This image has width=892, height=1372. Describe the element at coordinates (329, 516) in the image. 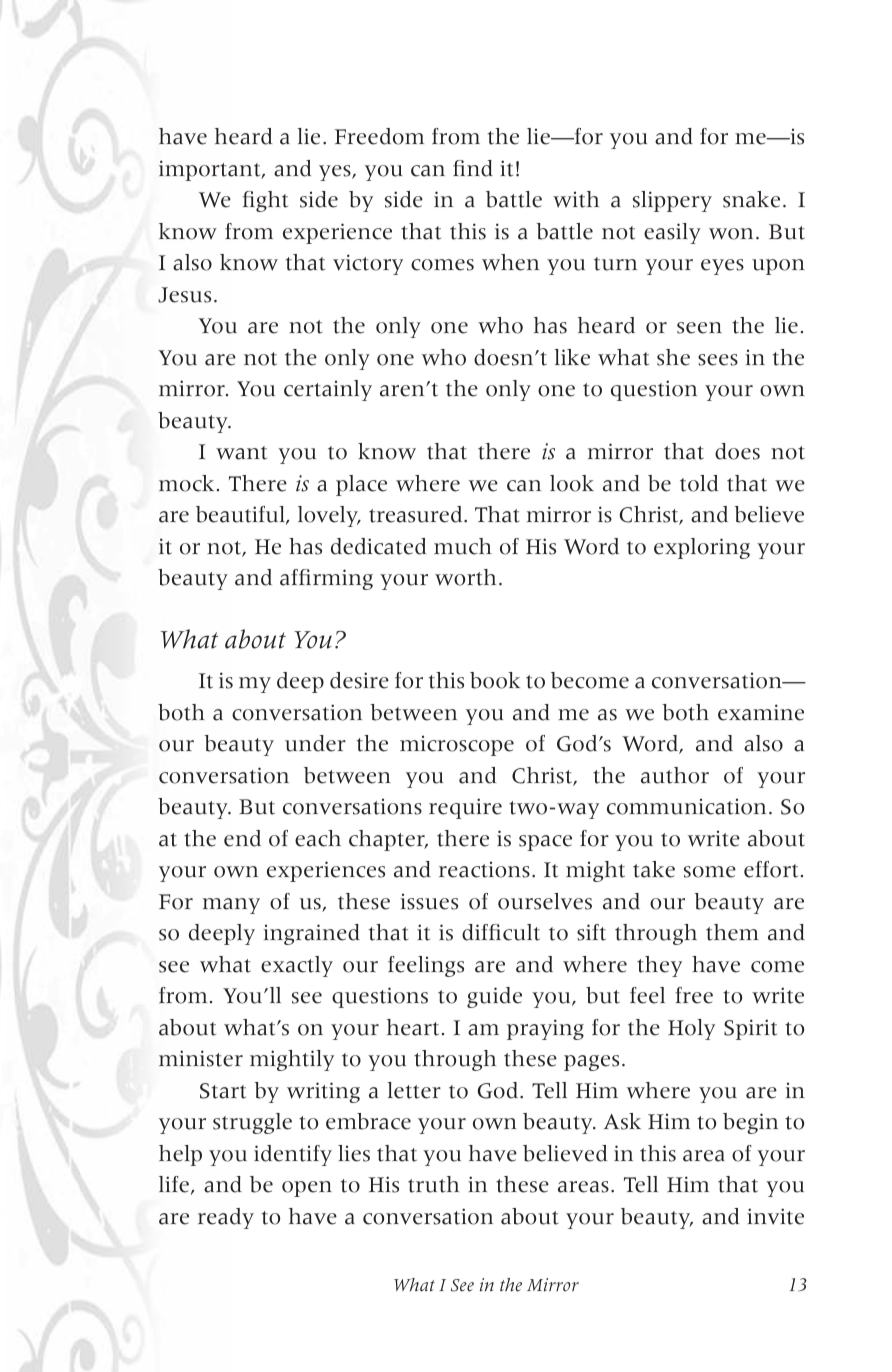

I see `lovely` at that location.
